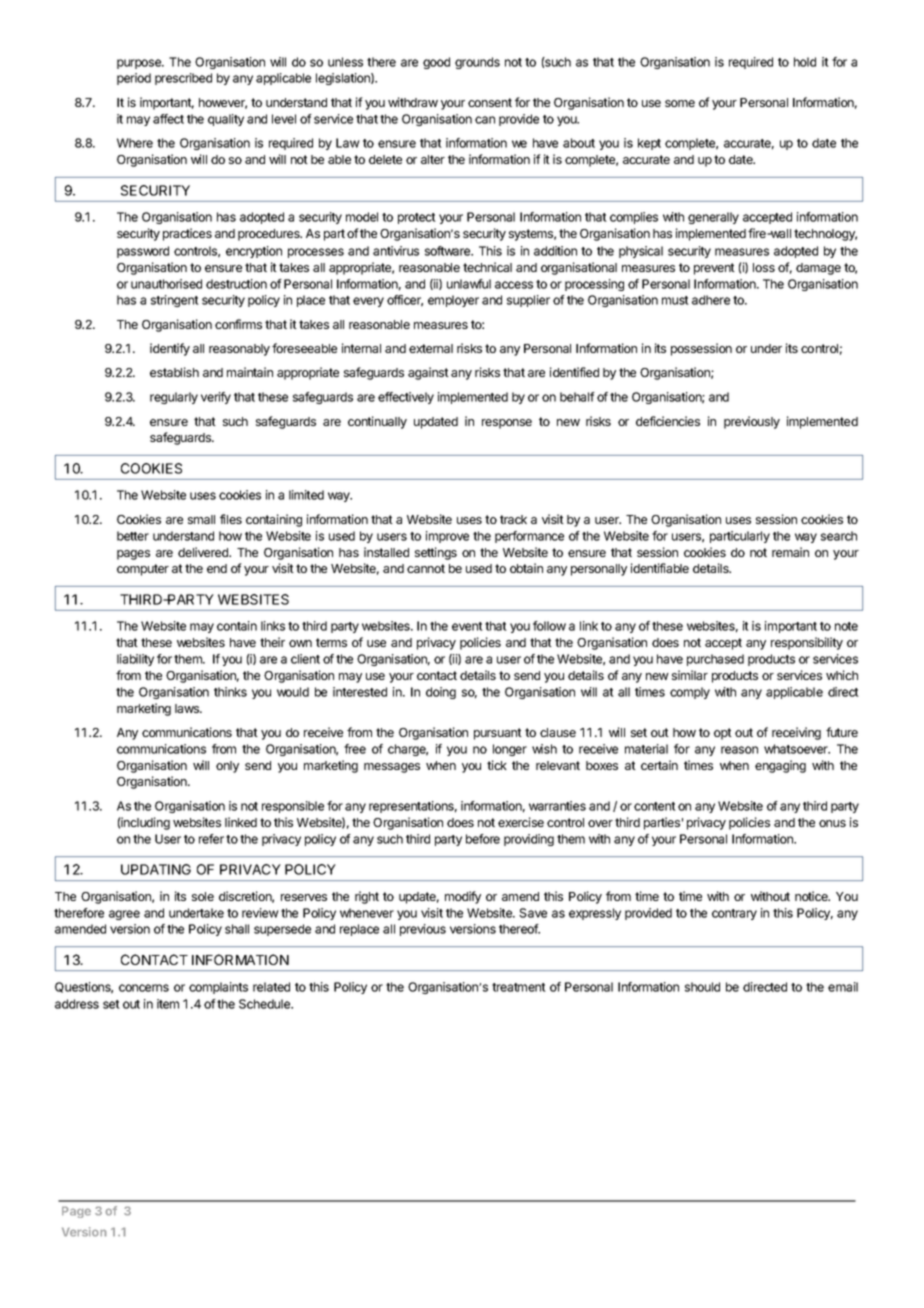 The height and width of the image is (1308, 924). What do you see at coordinates (428, 373) in the image?
I see `against` at bounding box center [428, 373].
